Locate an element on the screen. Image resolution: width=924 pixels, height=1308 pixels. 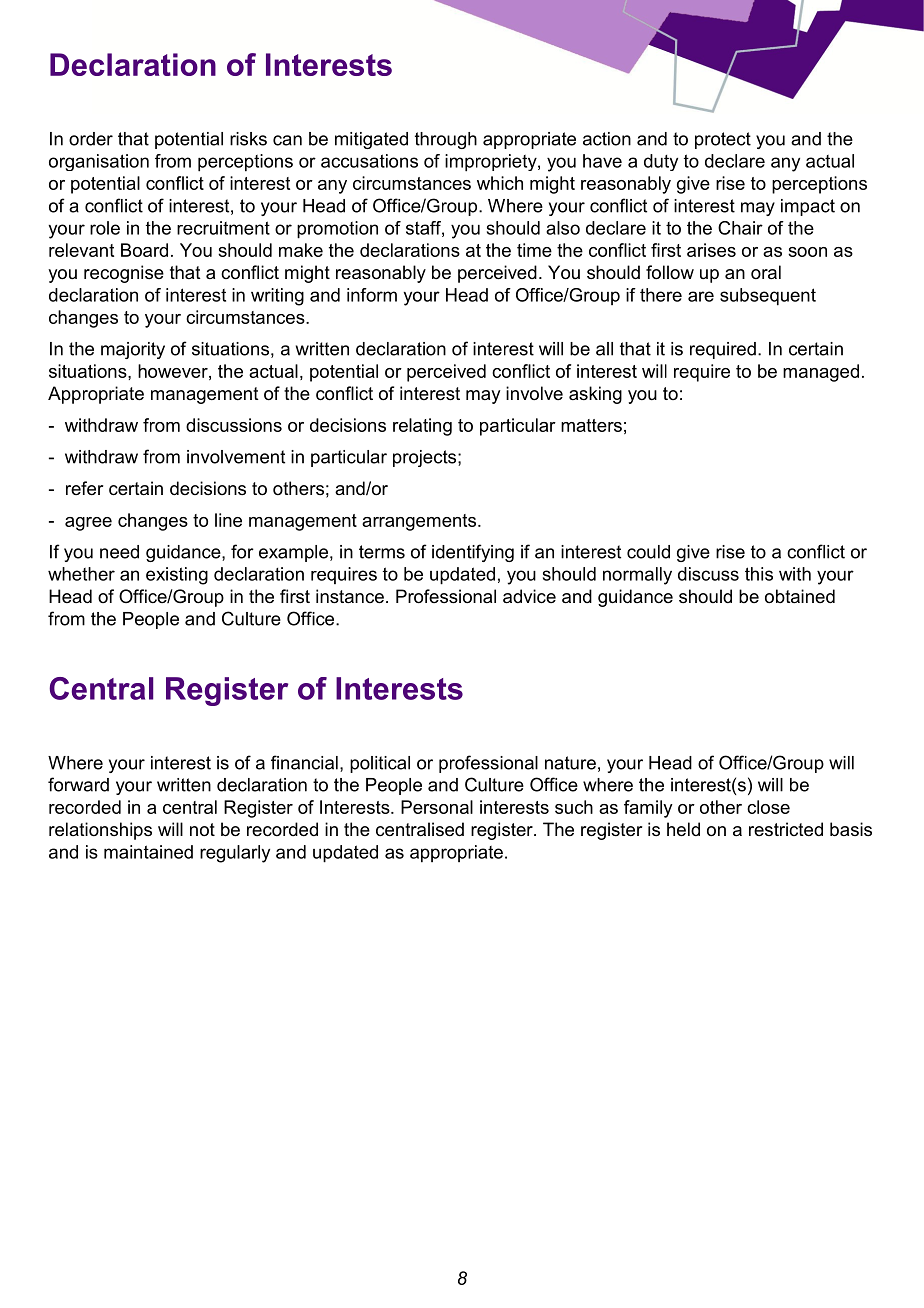
existing is located at coordinates (177, 576).
